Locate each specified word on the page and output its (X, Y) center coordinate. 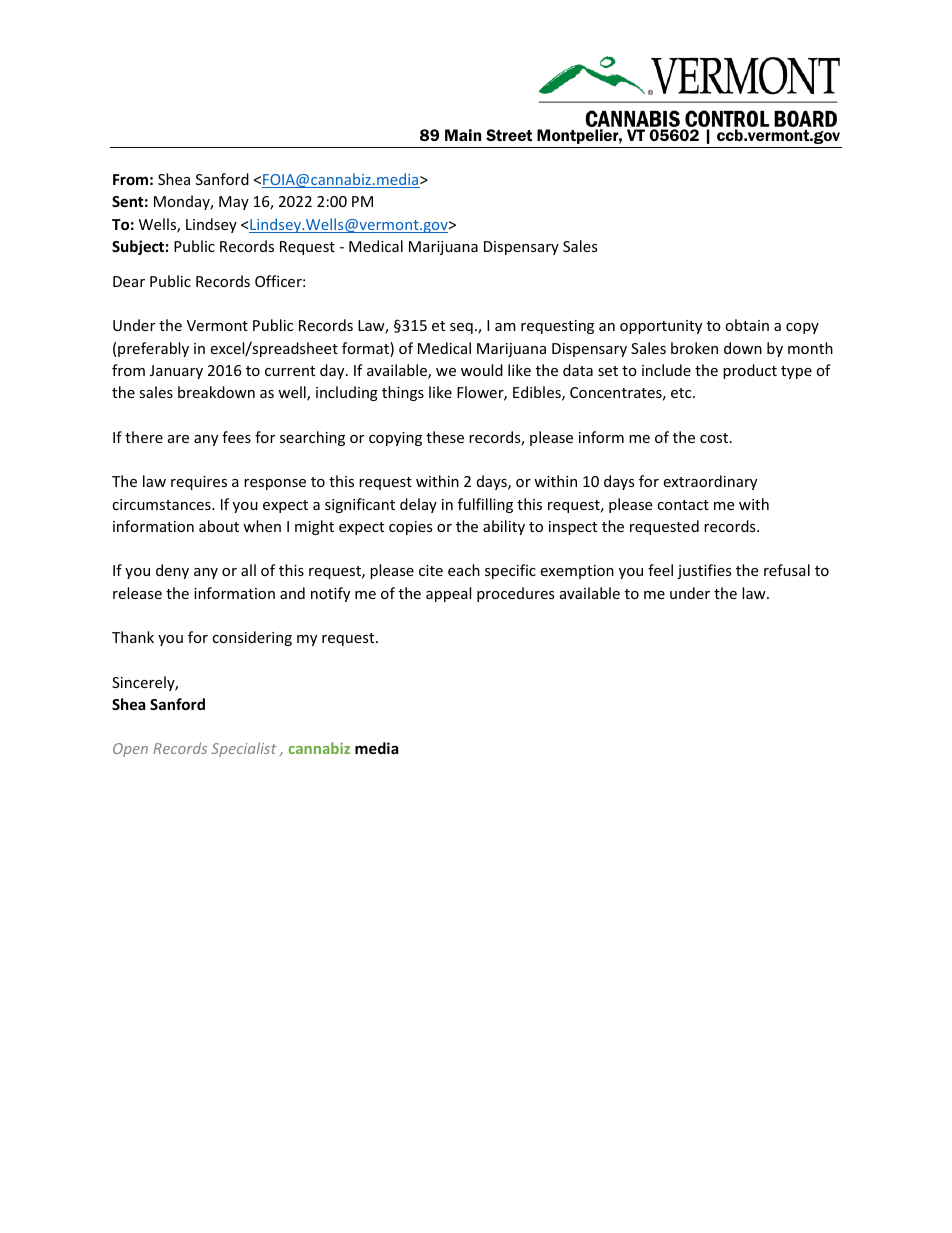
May (234, 203)
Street (509, 135)
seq (461, 328)
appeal (448, 594)
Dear (129, 281)
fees (236, 437)
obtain (747, 325)
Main (463, 135)
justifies (704, 571)
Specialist (243, 749)
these (445, 437)
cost (714, 438)
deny (172, 571)
